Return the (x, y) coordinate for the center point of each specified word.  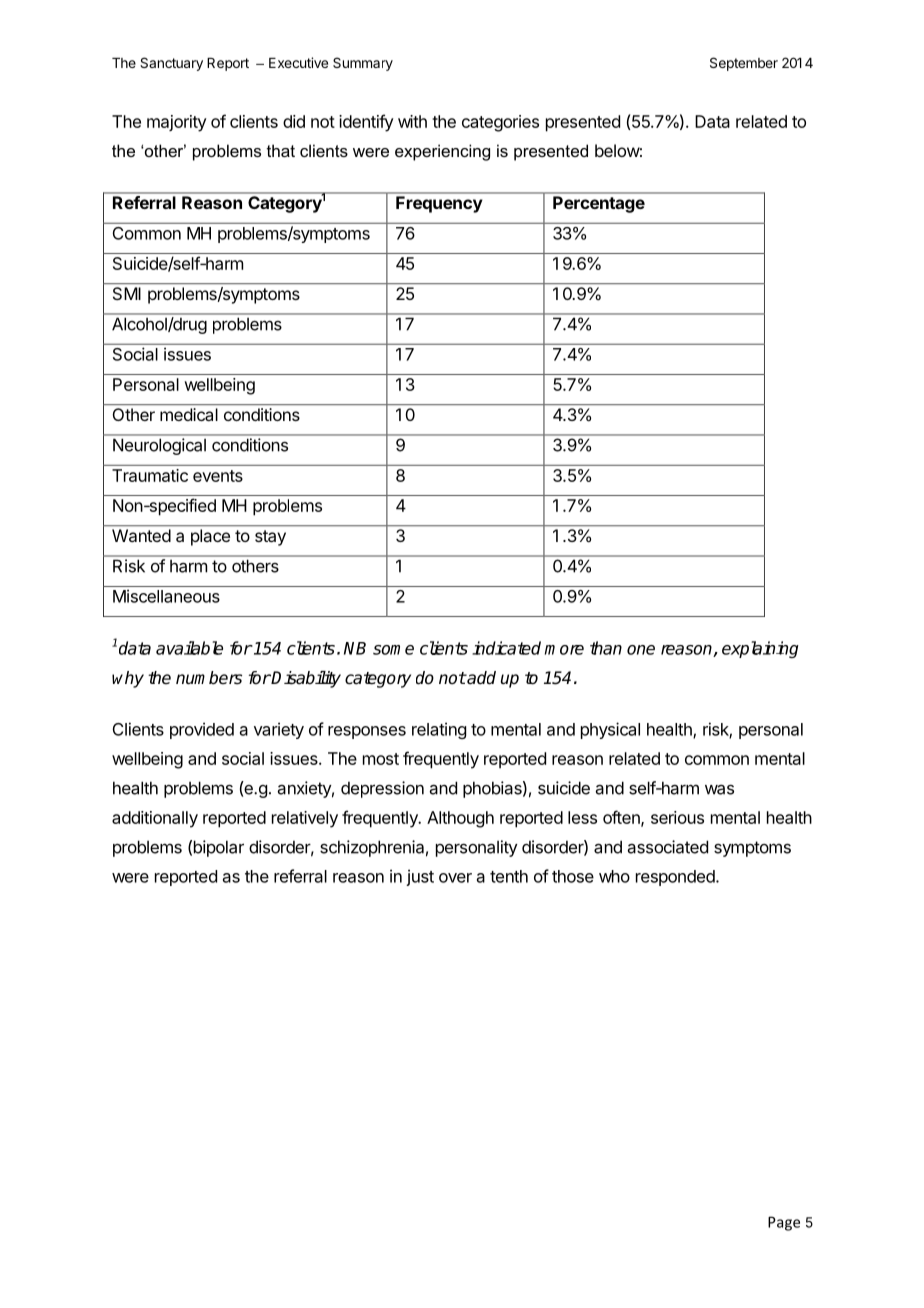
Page (784, 1223)
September (744, 64)
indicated (506, 648)
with (412, 121)
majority (177, 123)
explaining (760, 649)
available (189, 648)
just (420, 877)
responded (676, 878)
